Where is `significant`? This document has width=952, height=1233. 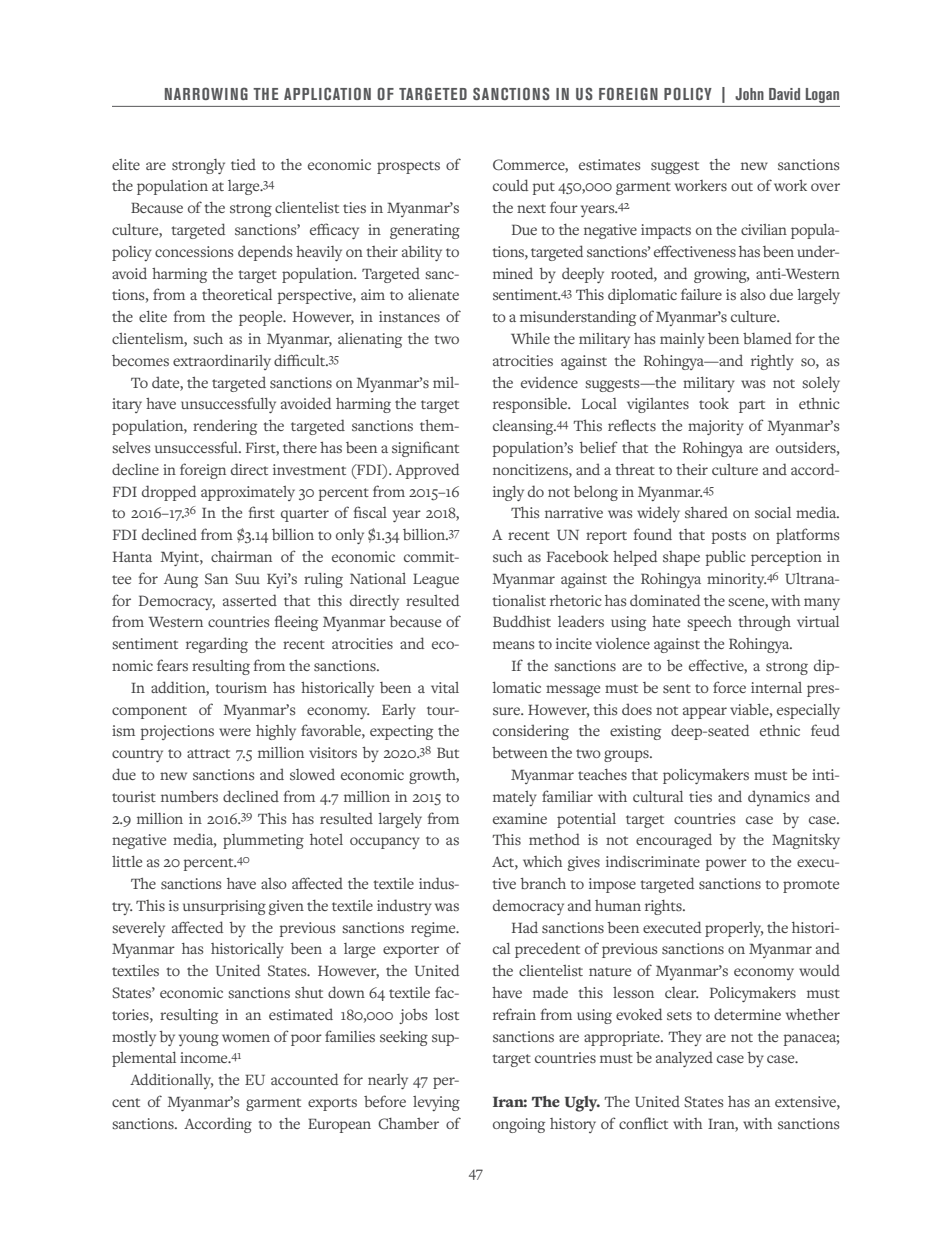 significant is located at coordinates (425, 449).
